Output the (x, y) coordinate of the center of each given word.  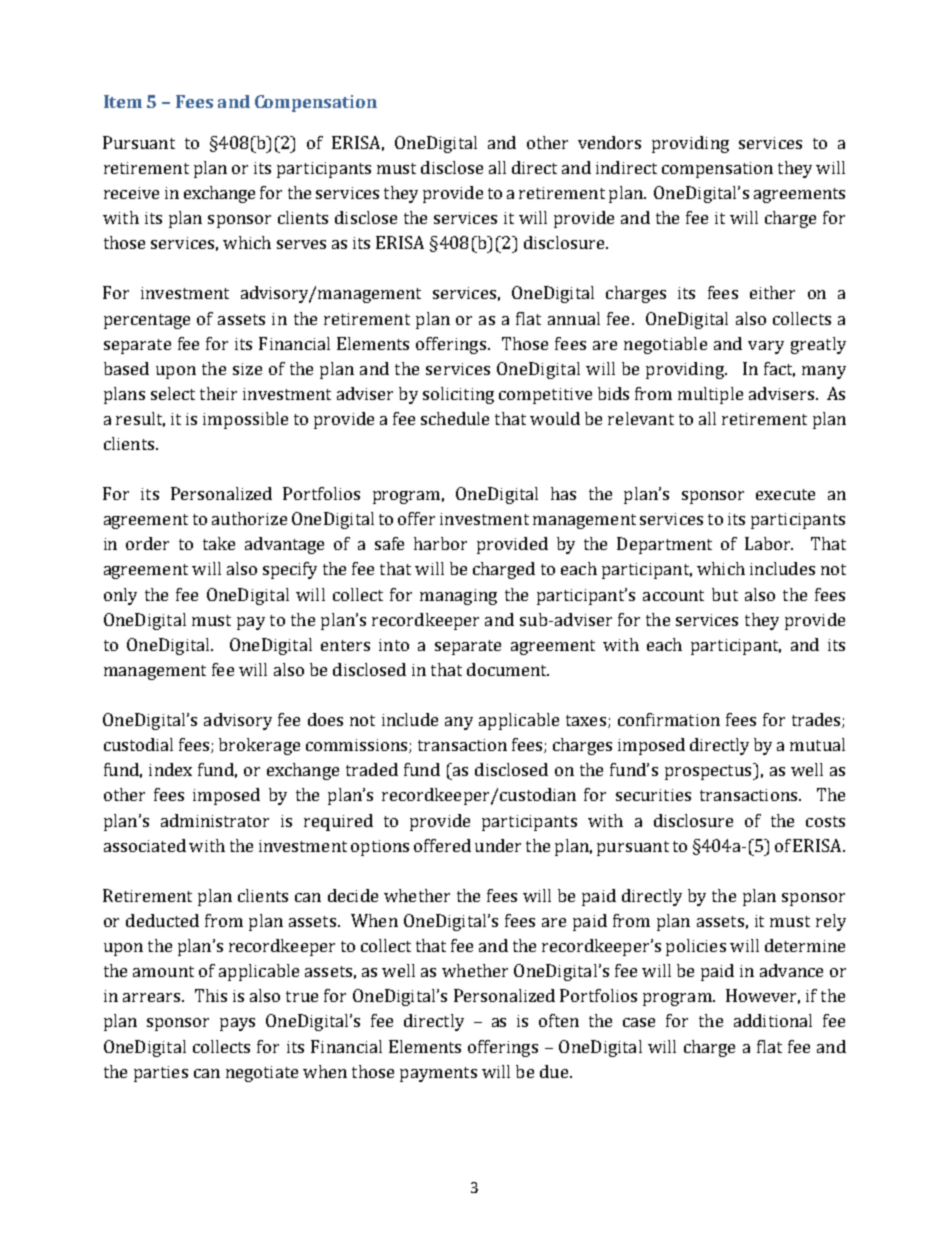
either (772, 292)
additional (773, 1020)
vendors (609, 142)
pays (237, 1024)
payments (438, 1074)
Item (123, 101)
